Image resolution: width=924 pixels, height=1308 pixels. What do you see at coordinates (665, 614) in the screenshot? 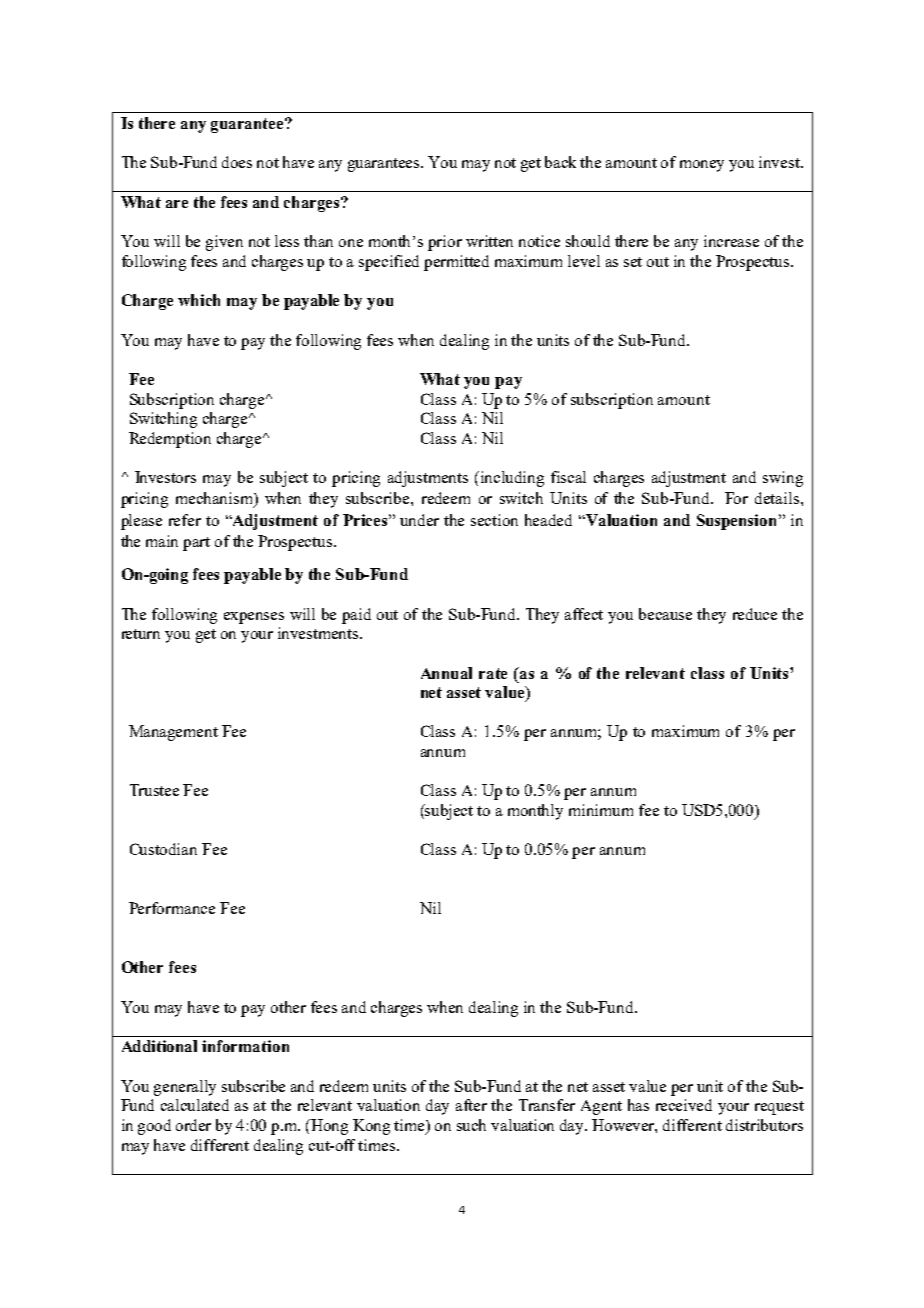
I see `because` at bounding box center [665, 614].
